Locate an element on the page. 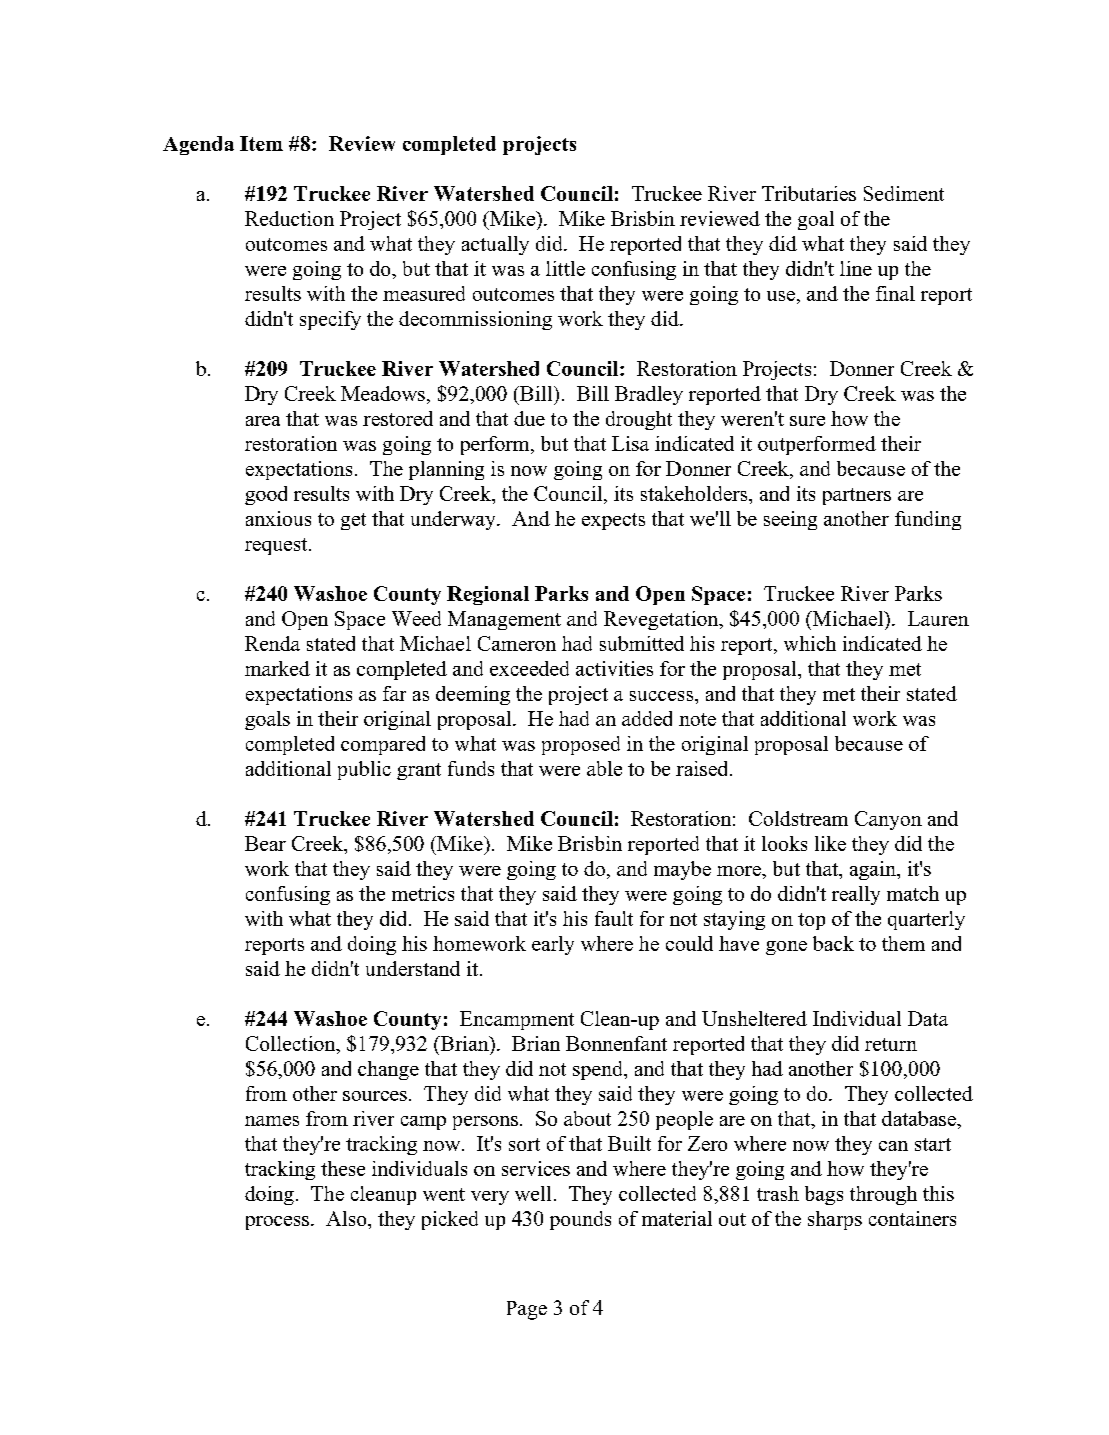 Image resolution: width=1109 pixels, height=1435 pixels. process is located at coordinates (277, 1223).
